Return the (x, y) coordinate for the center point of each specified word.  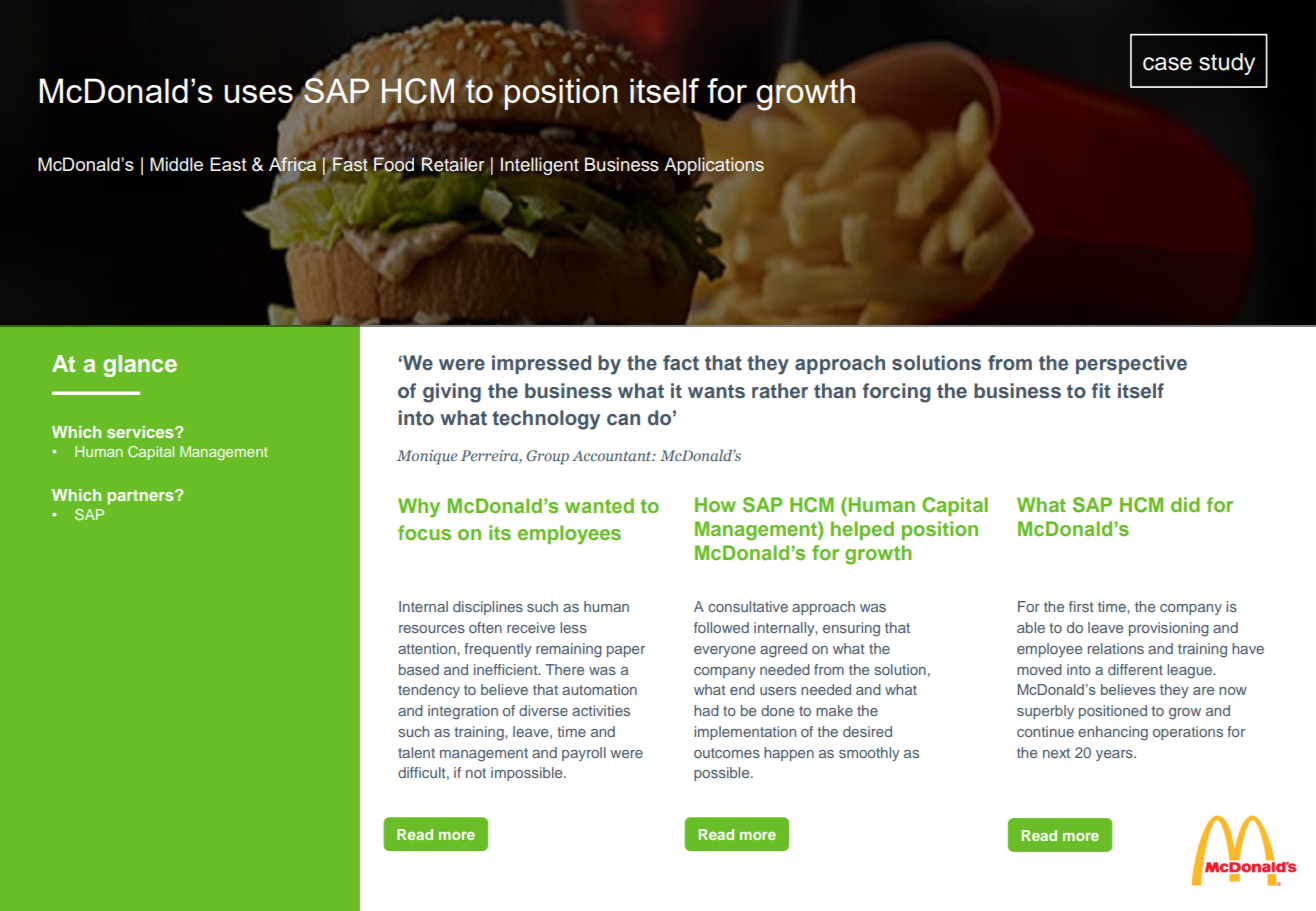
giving (452, 393)
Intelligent (540, 166)
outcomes (727, 753)
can (623, 420)
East (228, 164)
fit (1101, 390)
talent (416, 752)
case (1167, 64)
